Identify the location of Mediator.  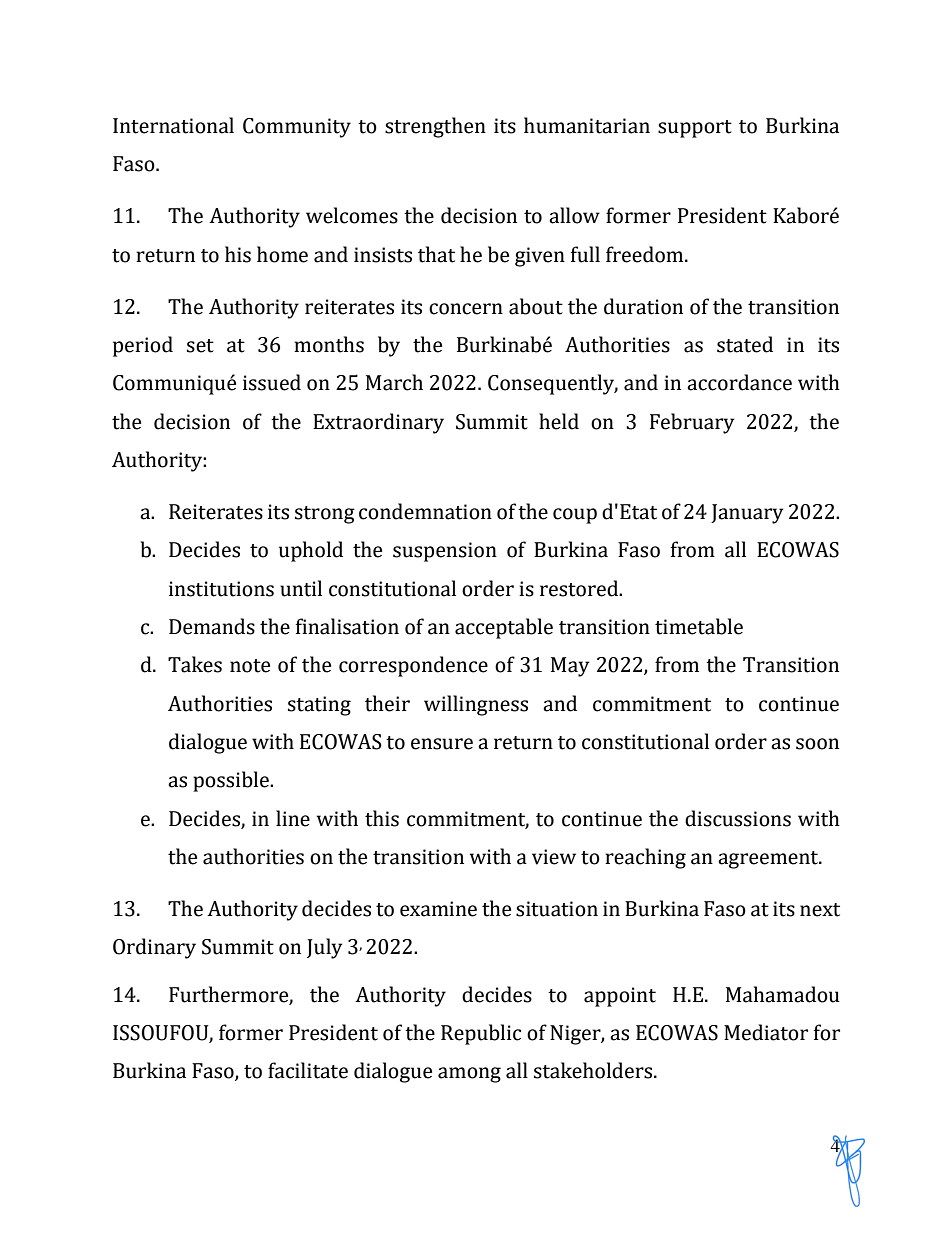
(766, 1032).
